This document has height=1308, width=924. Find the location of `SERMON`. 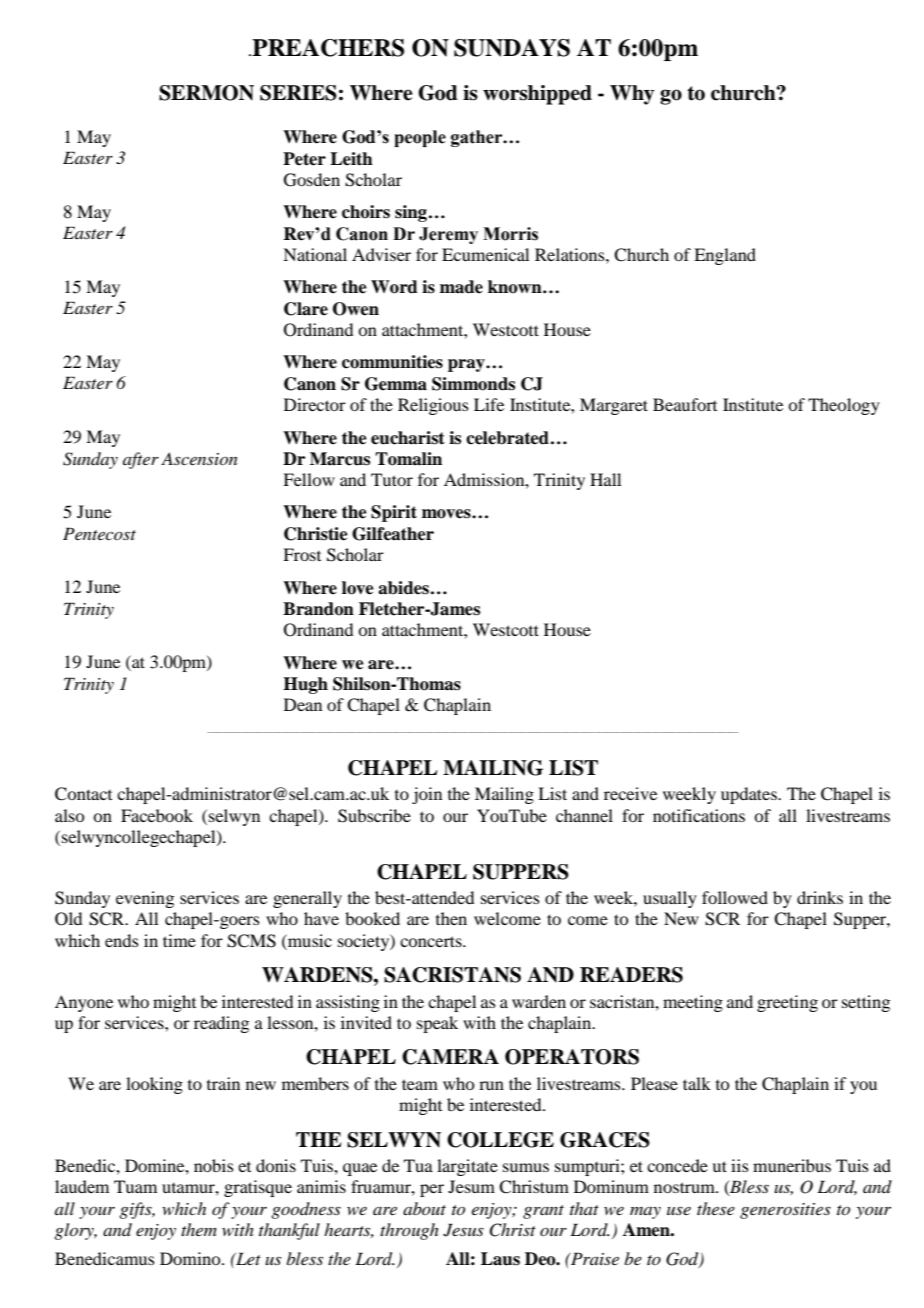

SERMON is located at coordinates (206, 93).
